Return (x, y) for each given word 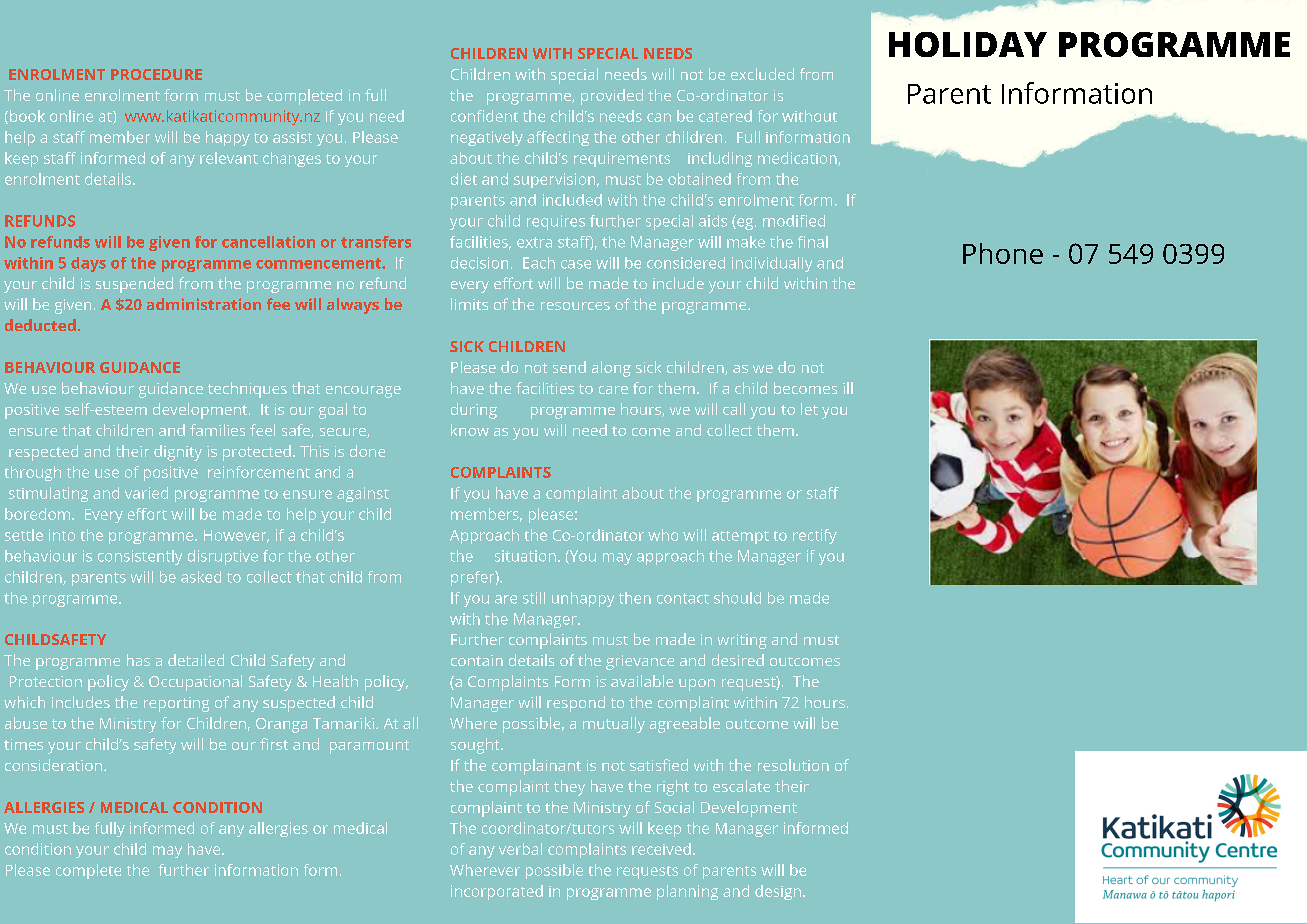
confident (484, 116)
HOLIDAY (968, 44)
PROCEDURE (156, 74)
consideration (53, 765)
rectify (815, 536)
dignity (178, 453)
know (470, 430)
